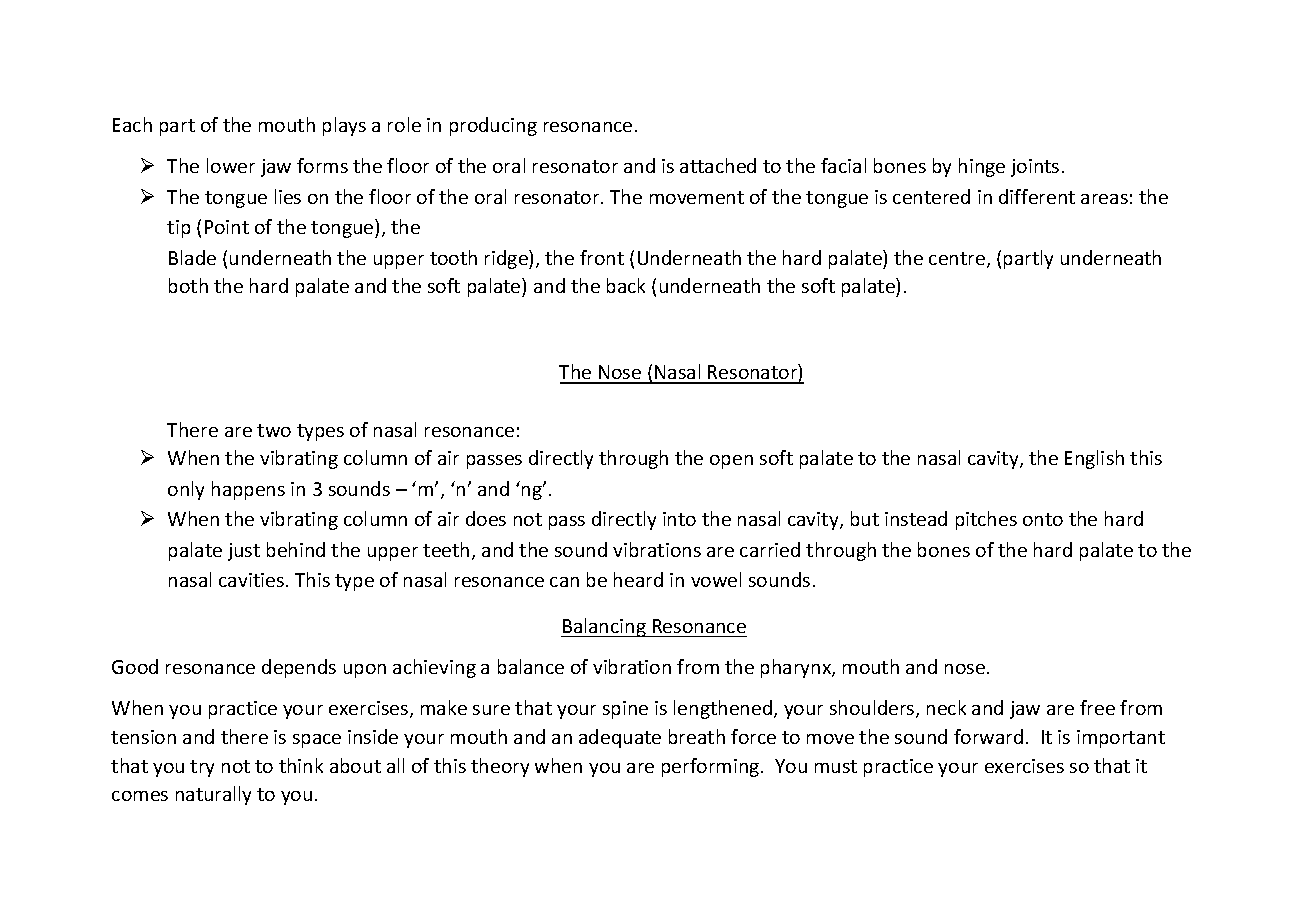 This image has height=924, width=1308. What do you see at coordinates (202, 768) in the image?
I see `try` at bounding box center [202, 768].
